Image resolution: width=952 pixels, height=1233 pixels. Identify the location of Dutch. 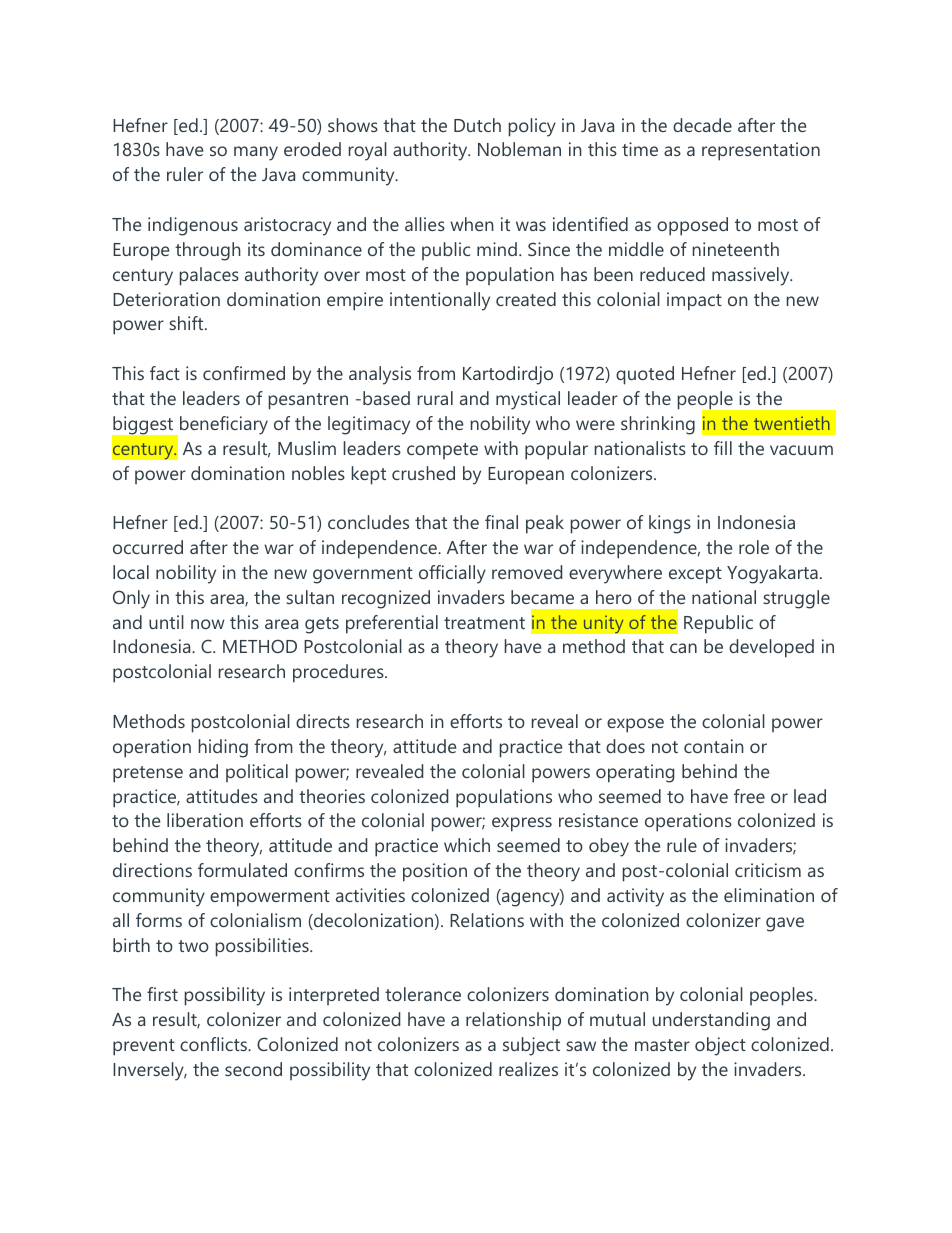
(477, 125).
